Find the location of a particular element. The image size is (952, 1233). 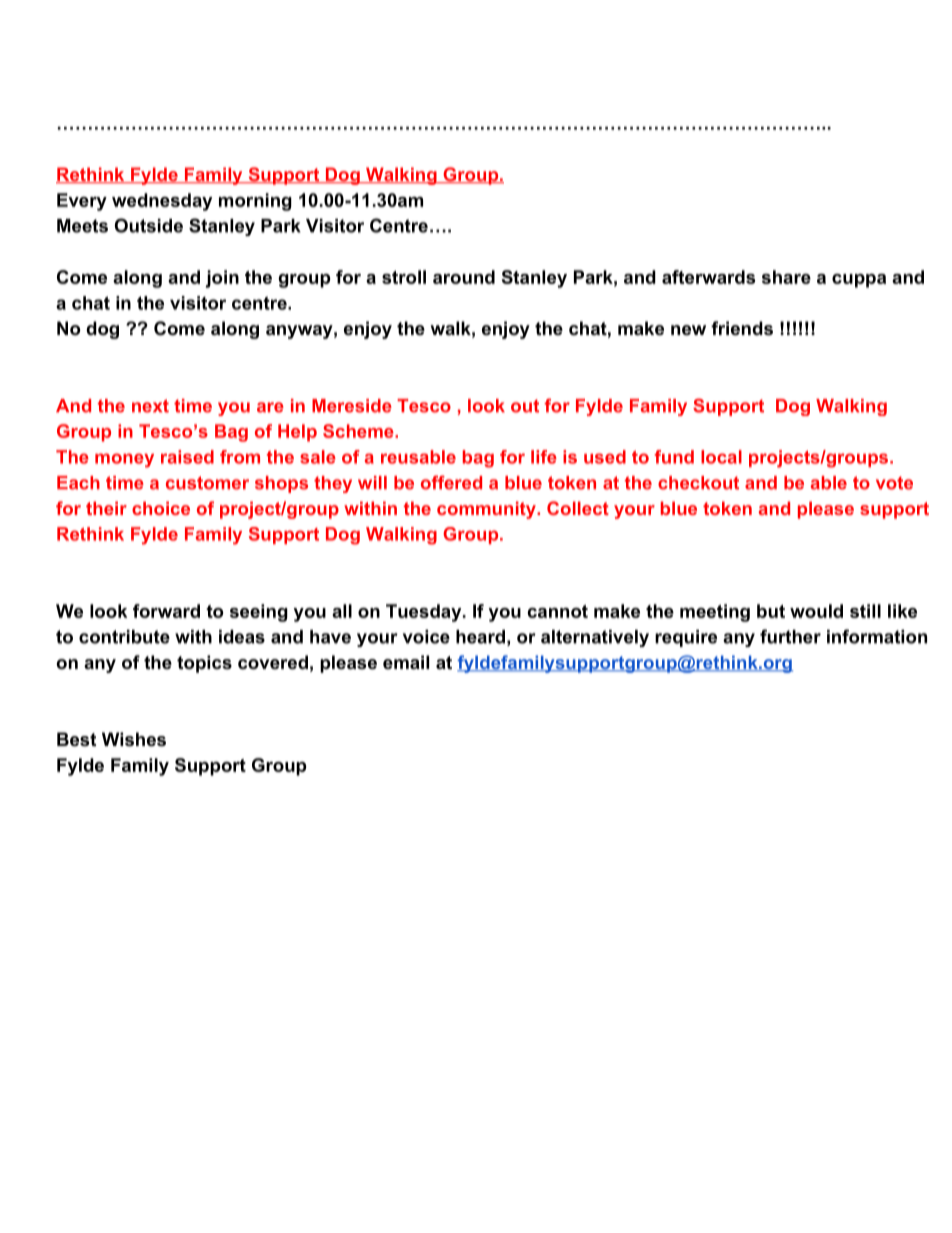

around is located at coordinates (464, 277).
